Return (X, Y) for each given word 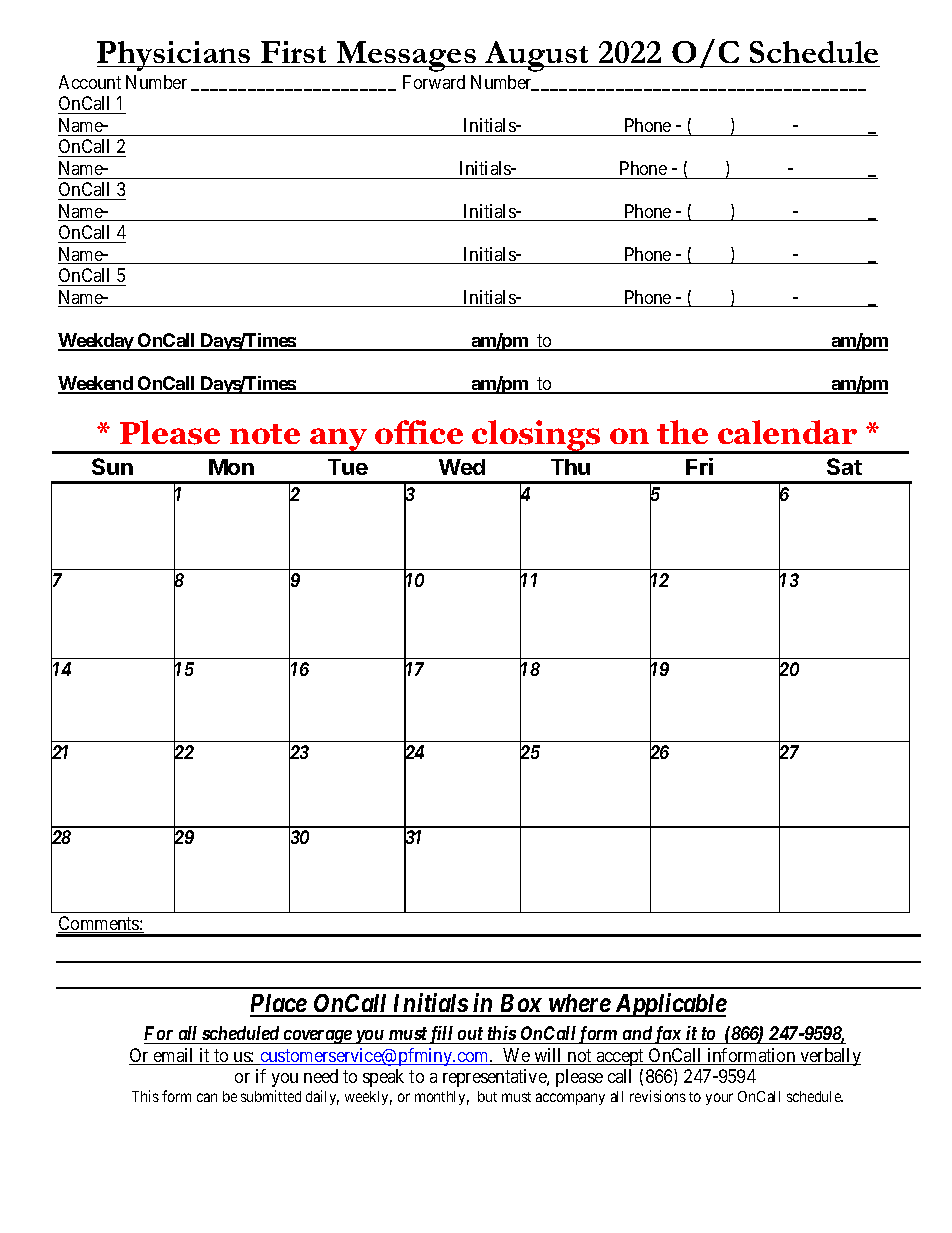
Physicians (175, 56)
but (487, 1096)
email (174, 1056)
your (719, 1099)
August (537, 56)
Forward (434, 82)
